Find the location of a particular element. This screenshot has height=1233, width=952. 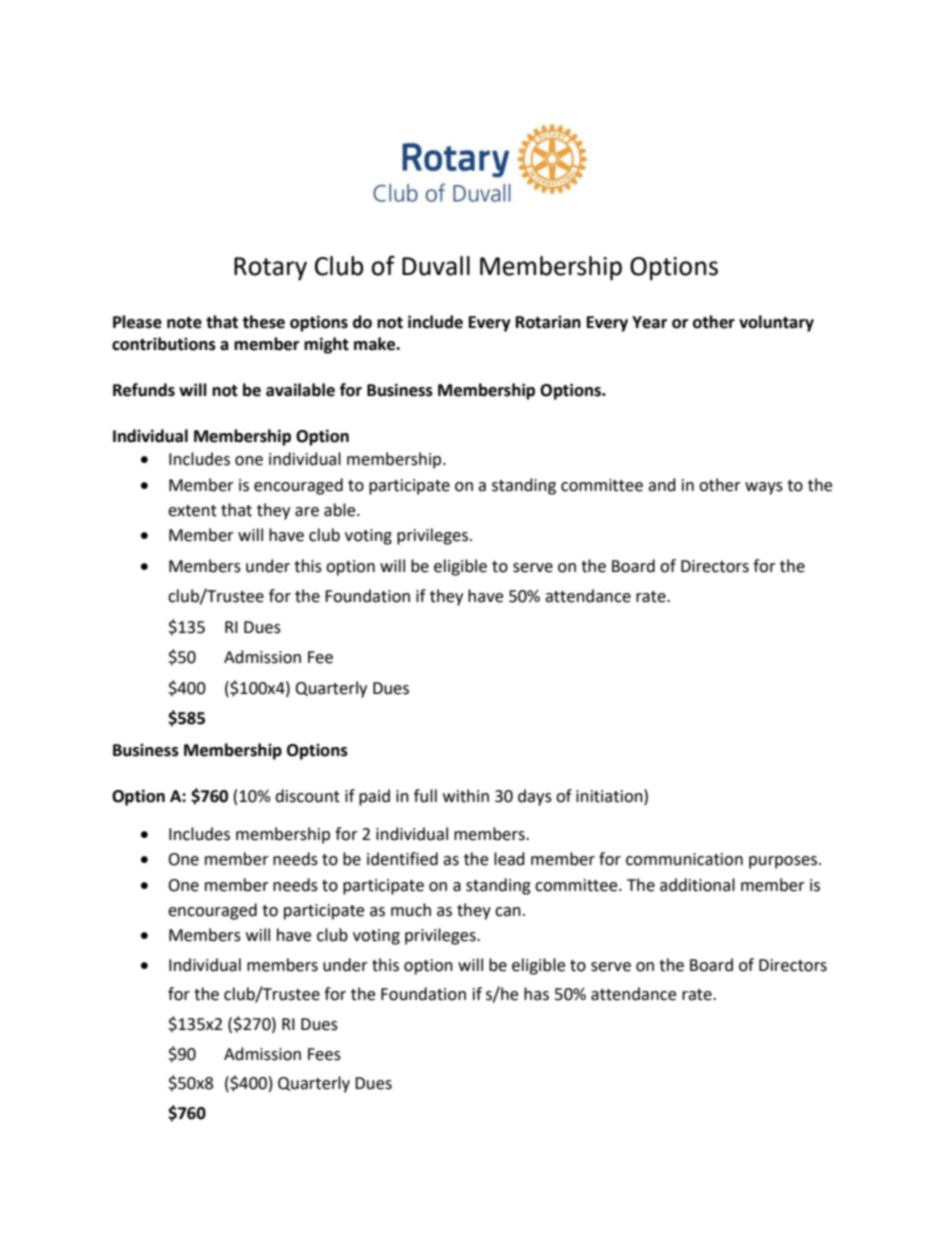

discount is located at coordinates (307, 796).
